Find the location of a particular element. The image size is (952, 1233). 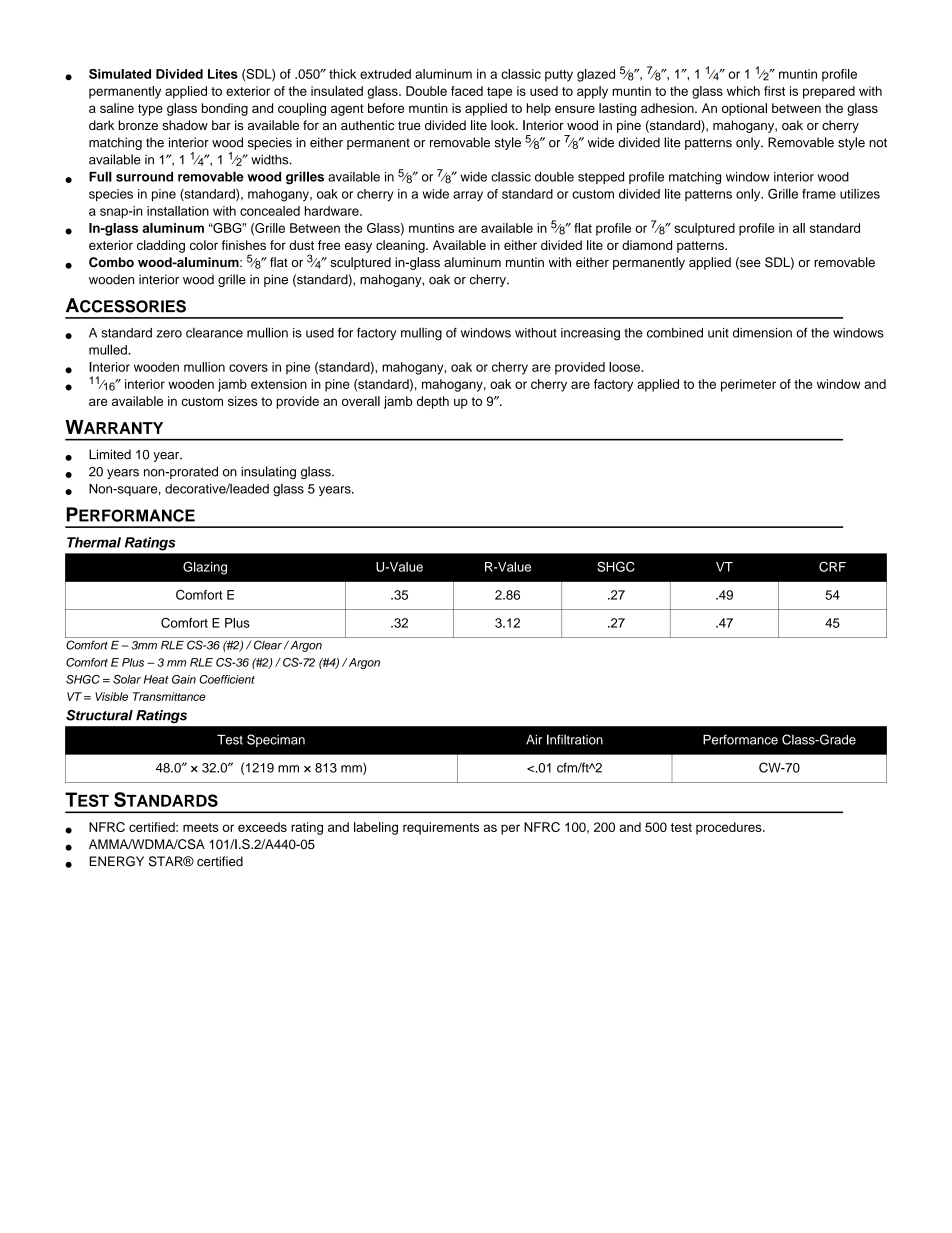

perimeter is located at coordinates (748, 385).
